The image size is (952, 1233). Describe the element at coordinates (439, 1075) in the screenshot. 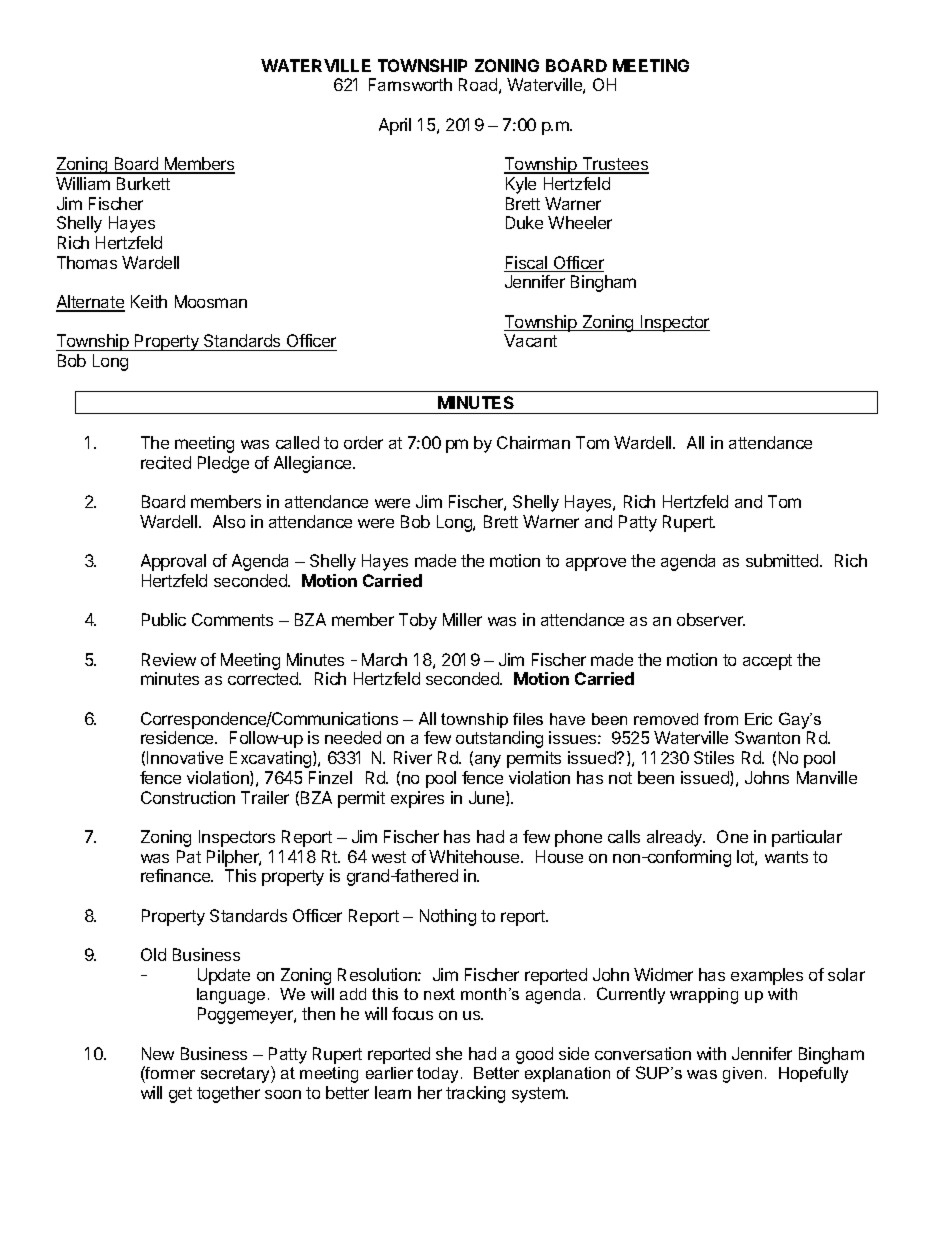

I see `today` at that location.
